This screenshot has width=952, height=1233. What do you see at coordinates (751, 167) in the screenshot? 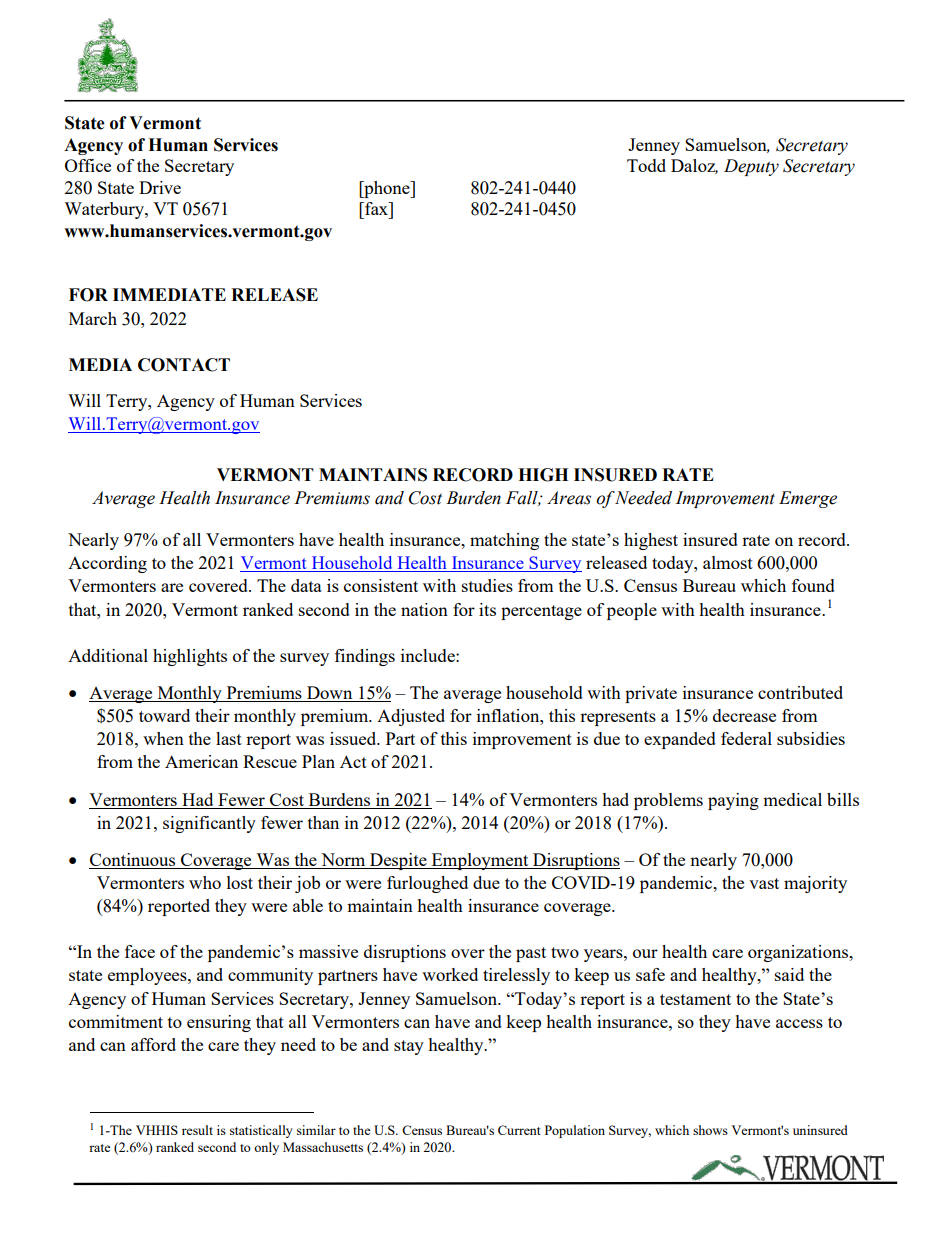
I see `Deputy` at bounding box center [751, 167].
